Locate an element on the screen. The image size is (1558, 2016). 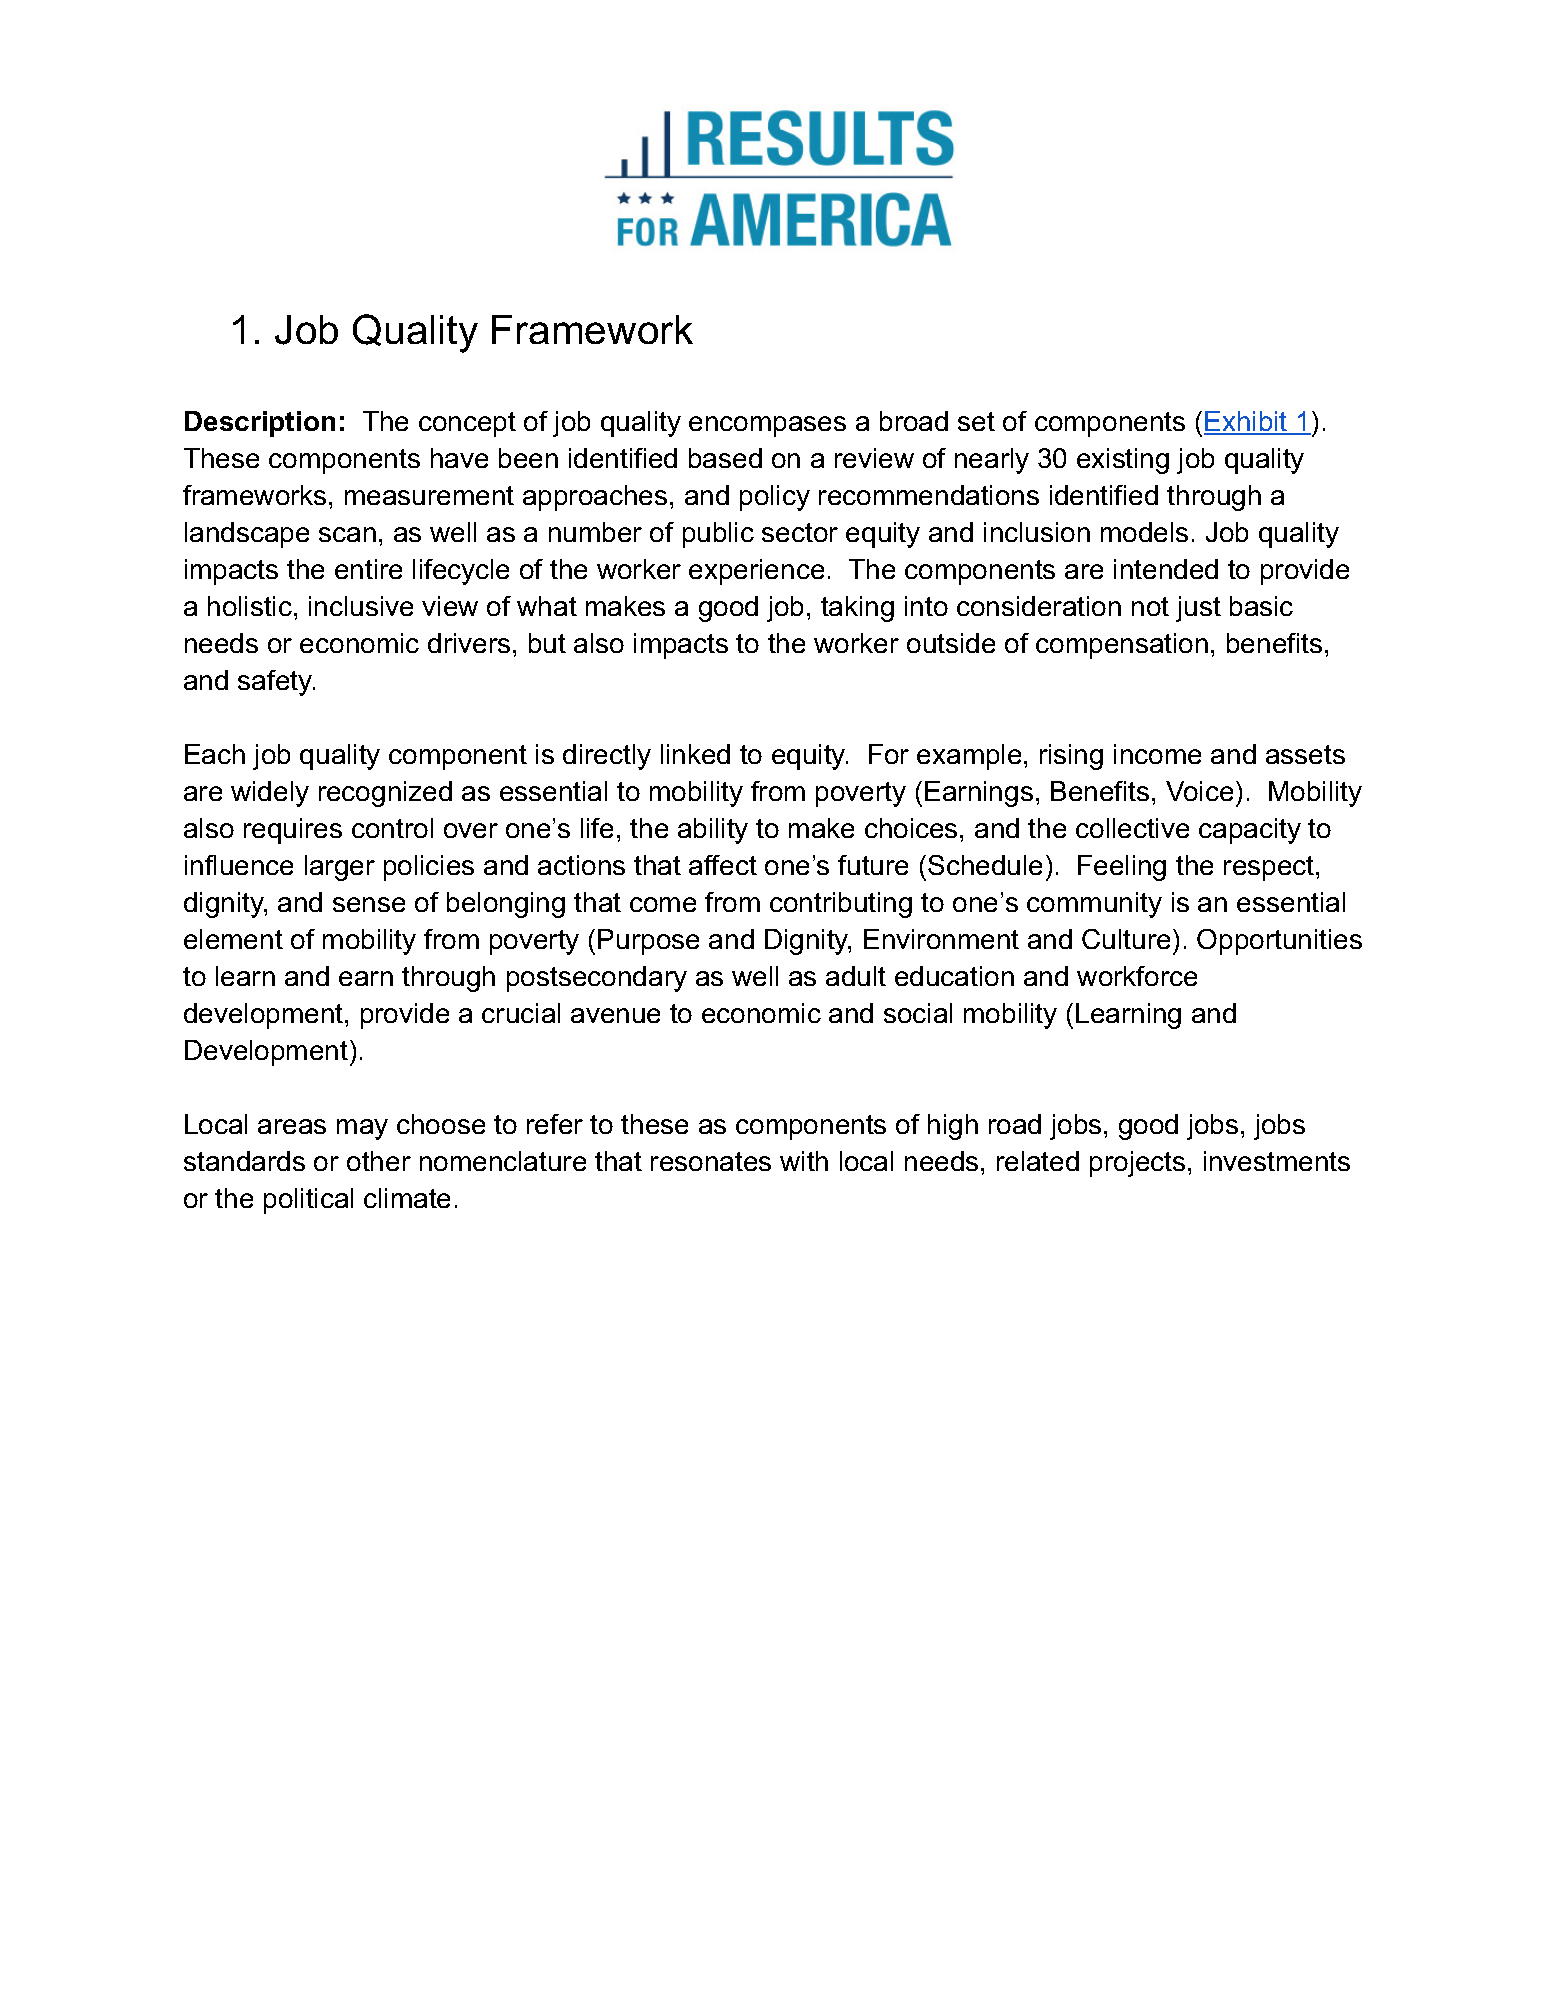
collective is located at coordinates (1132, 828).
